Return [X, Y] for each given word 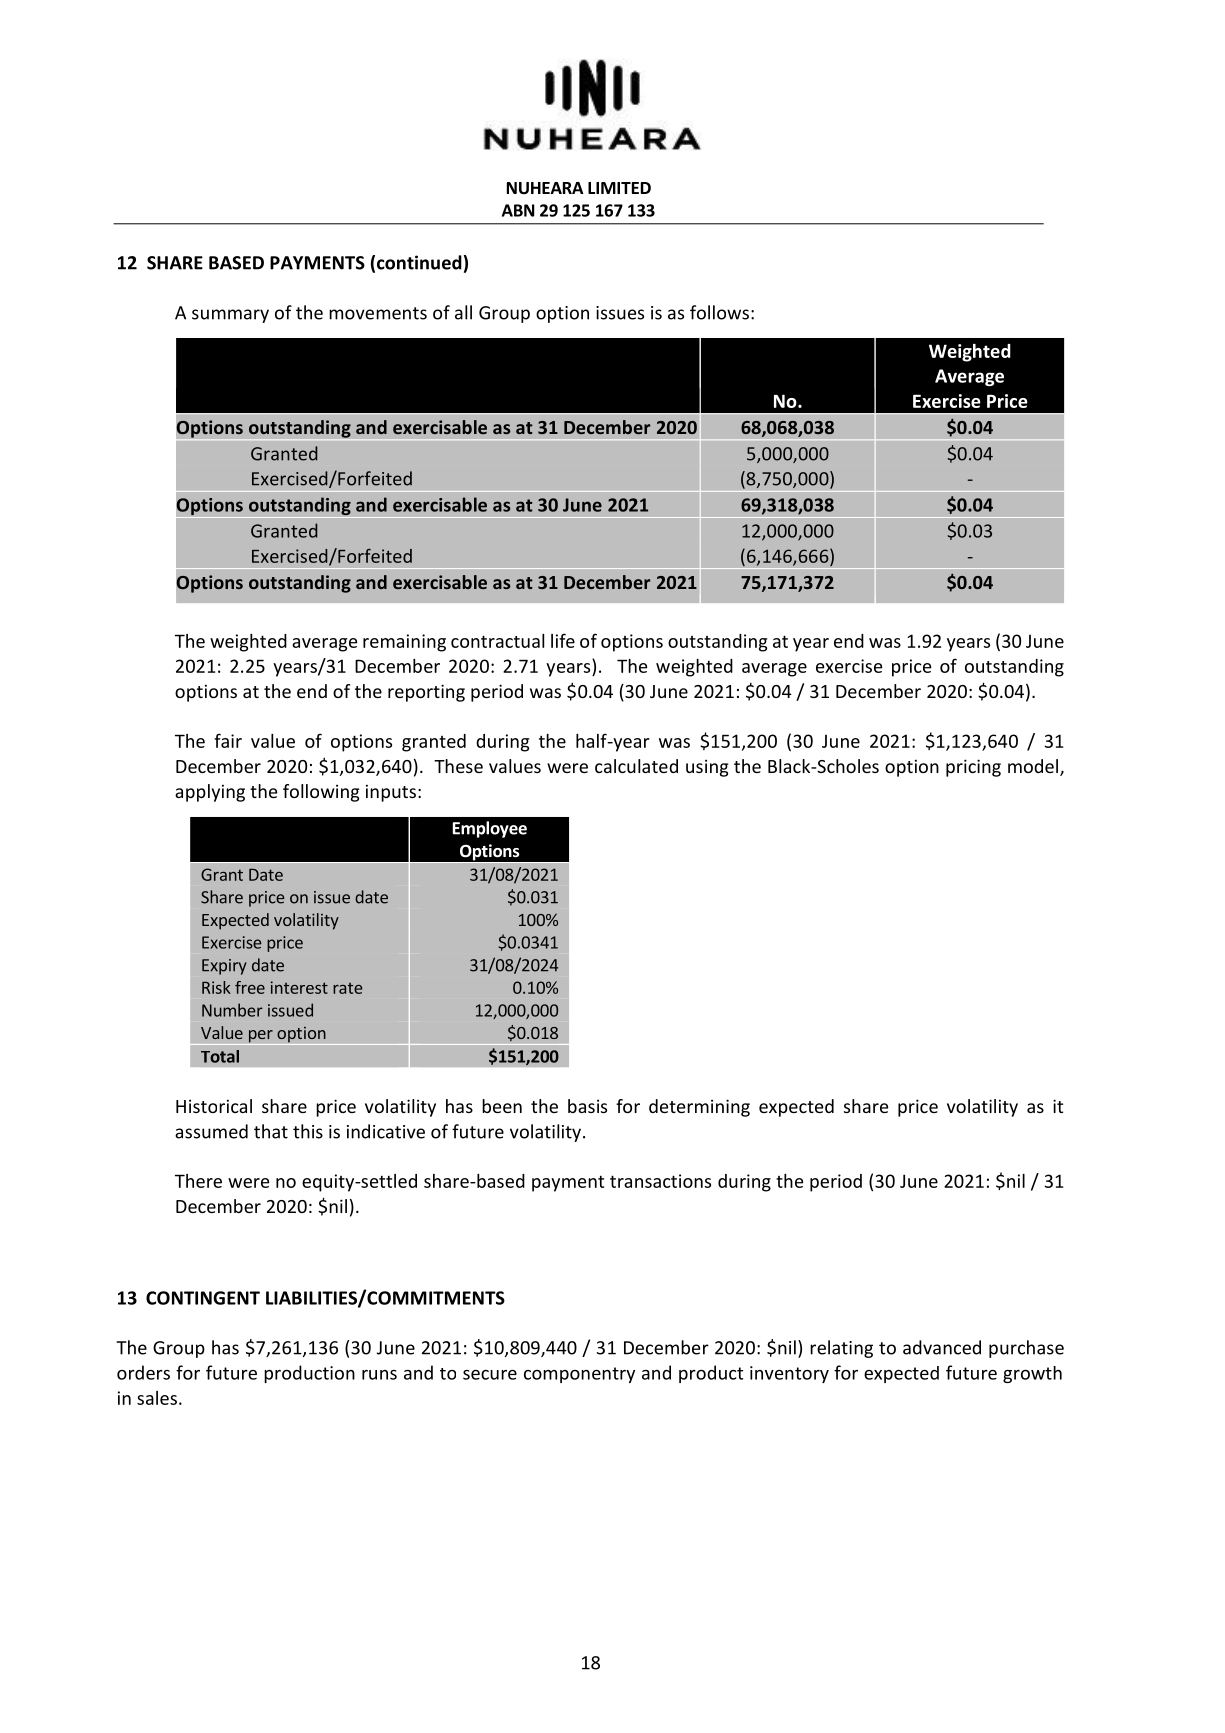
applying [210, 793]
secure [490, 1375]
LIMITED [619, 188]
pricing [973, 768]
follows [719, 312]
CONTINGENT [203, 1298]
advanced [942, 1347]
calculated [636, 766]
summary [230, 316]
